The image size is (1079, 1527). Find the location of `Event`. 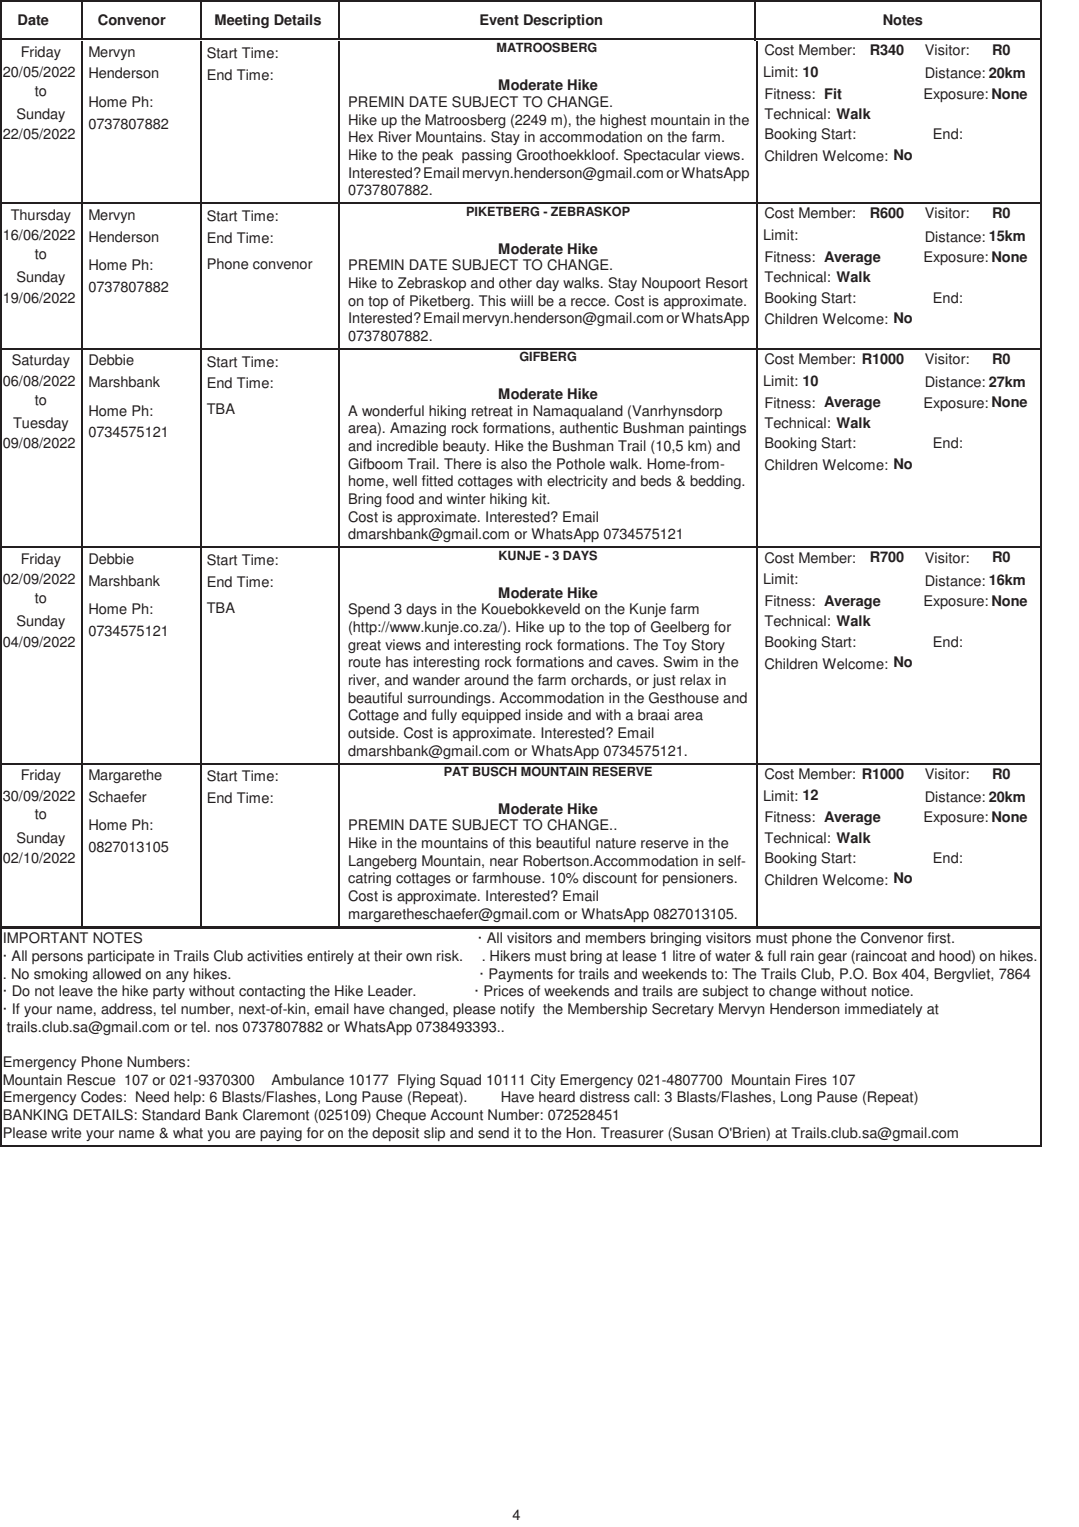

Event is located at coordinates (499, 20).
